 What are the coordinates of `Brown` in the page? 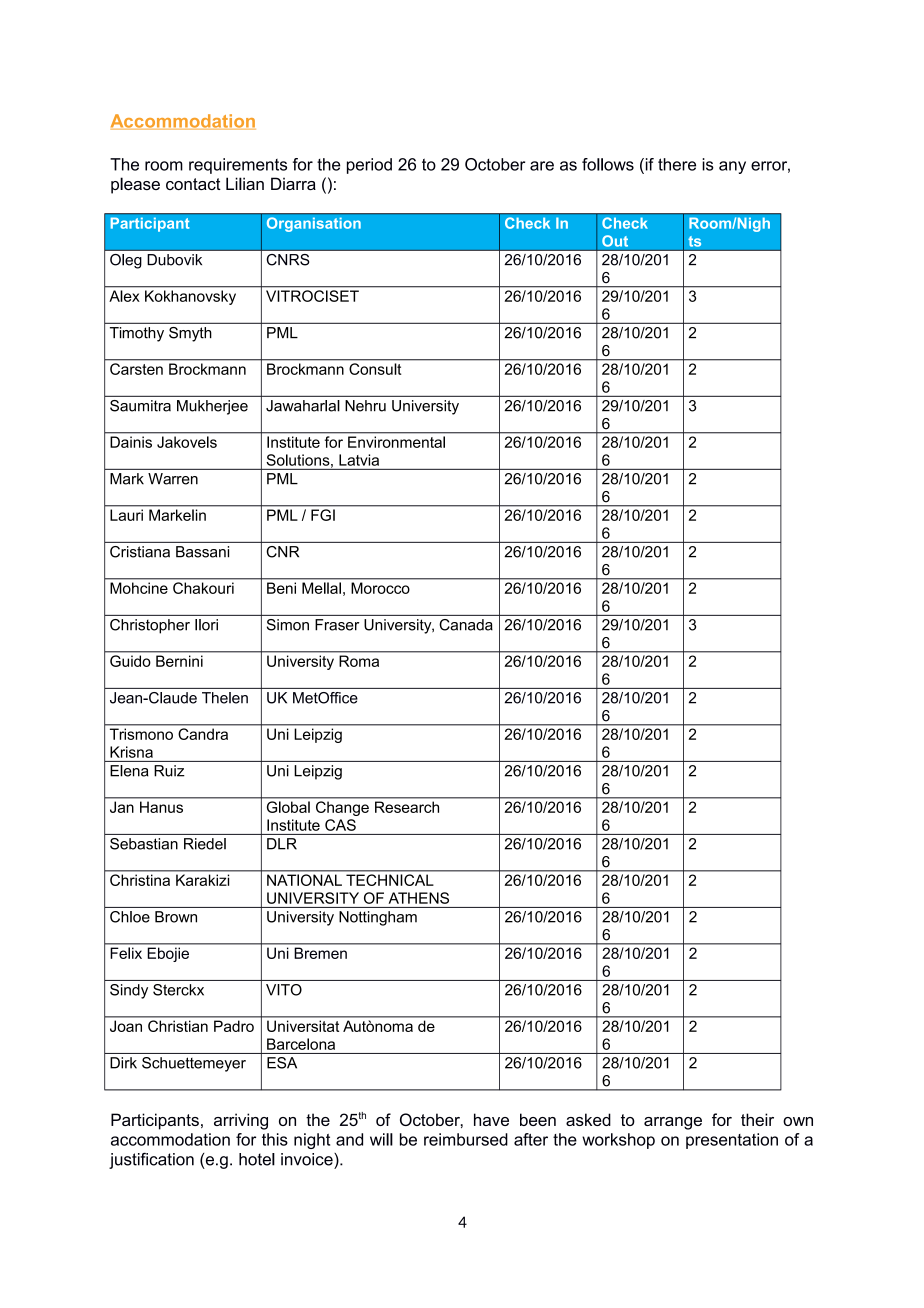 It's located at (176, 917).
